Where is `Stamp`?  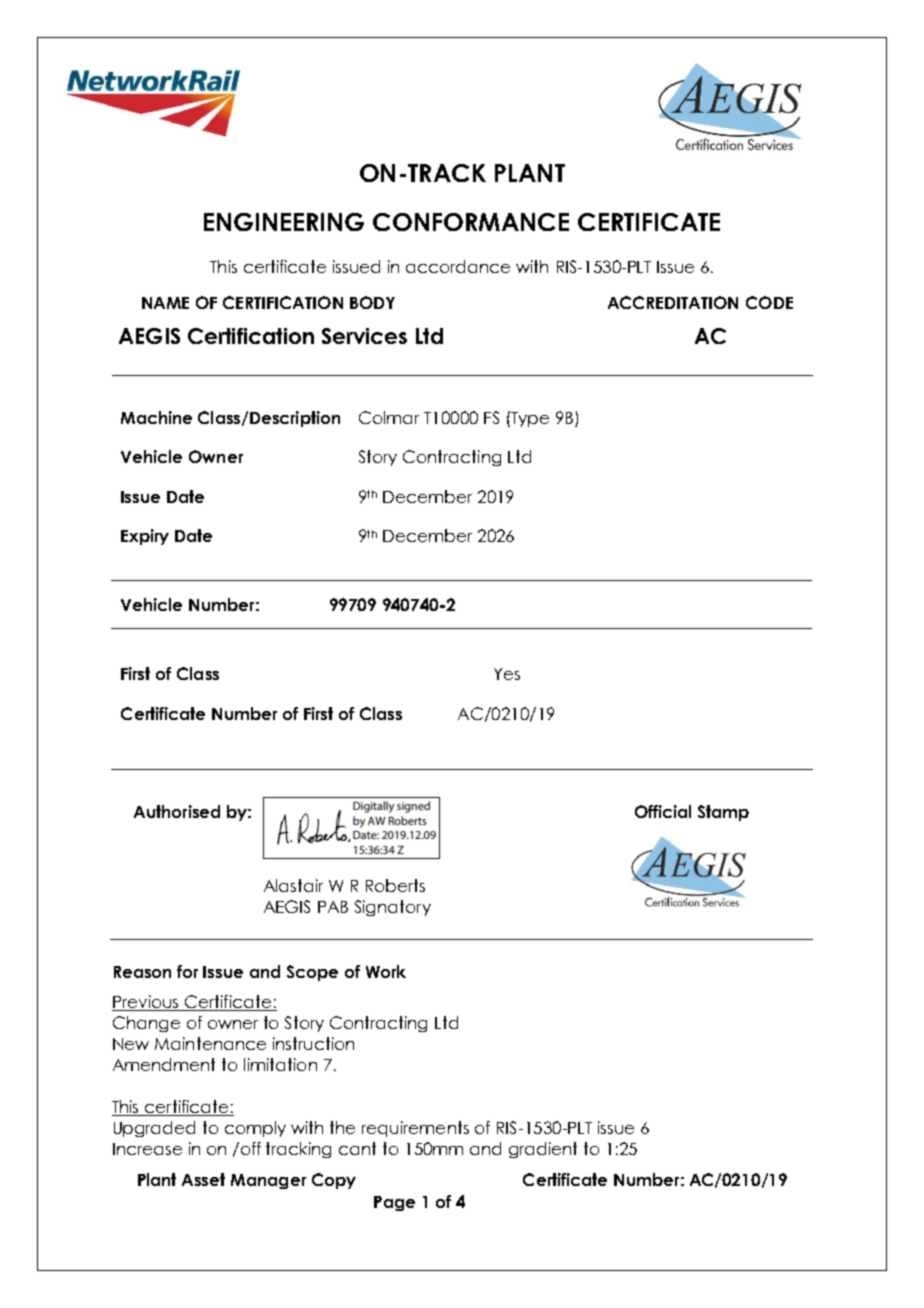 Stamp is located at coordinates (723, 813).
